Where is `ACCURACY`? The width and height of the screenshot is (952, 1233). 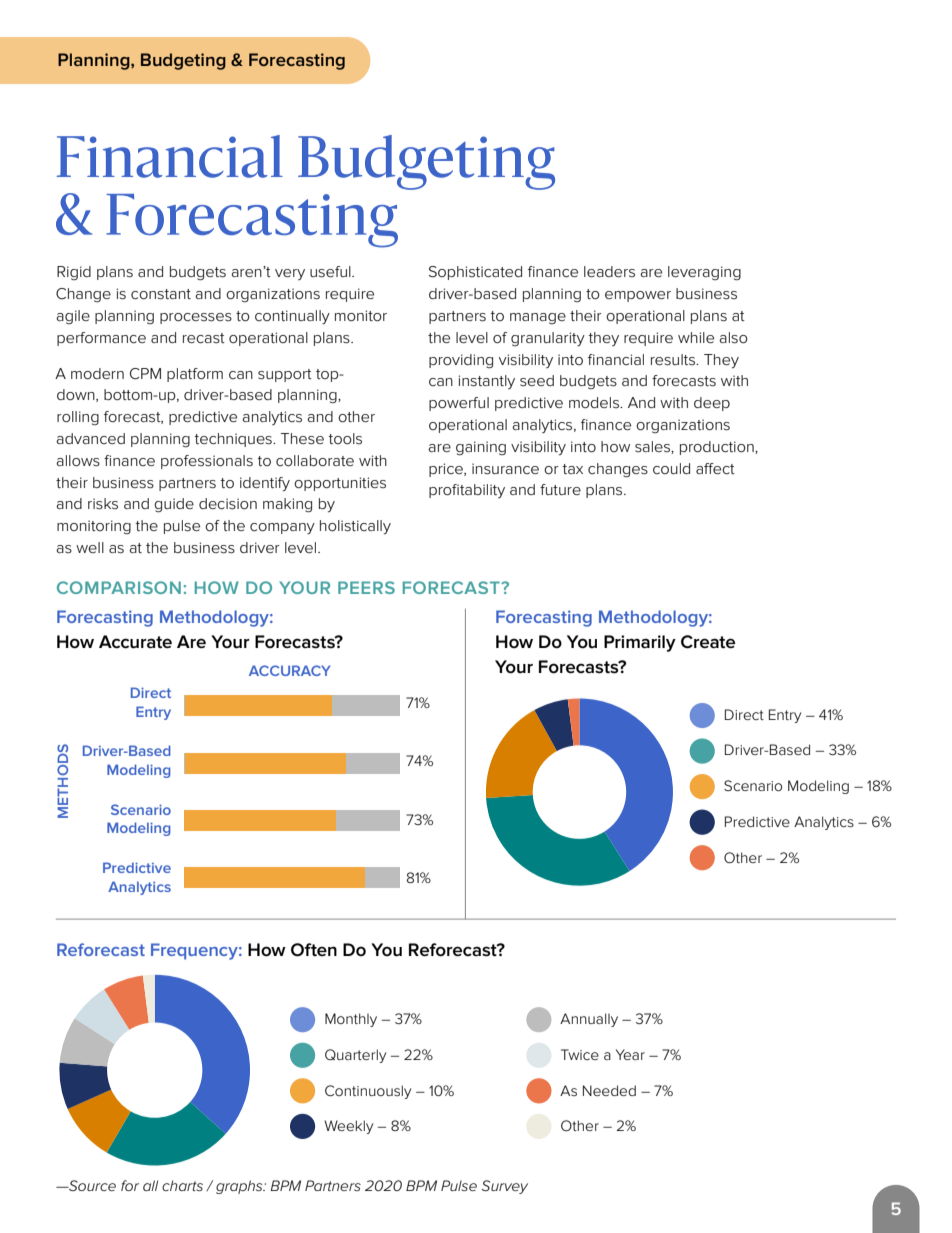 ACCURACY is located at coordinates (290, 670).
